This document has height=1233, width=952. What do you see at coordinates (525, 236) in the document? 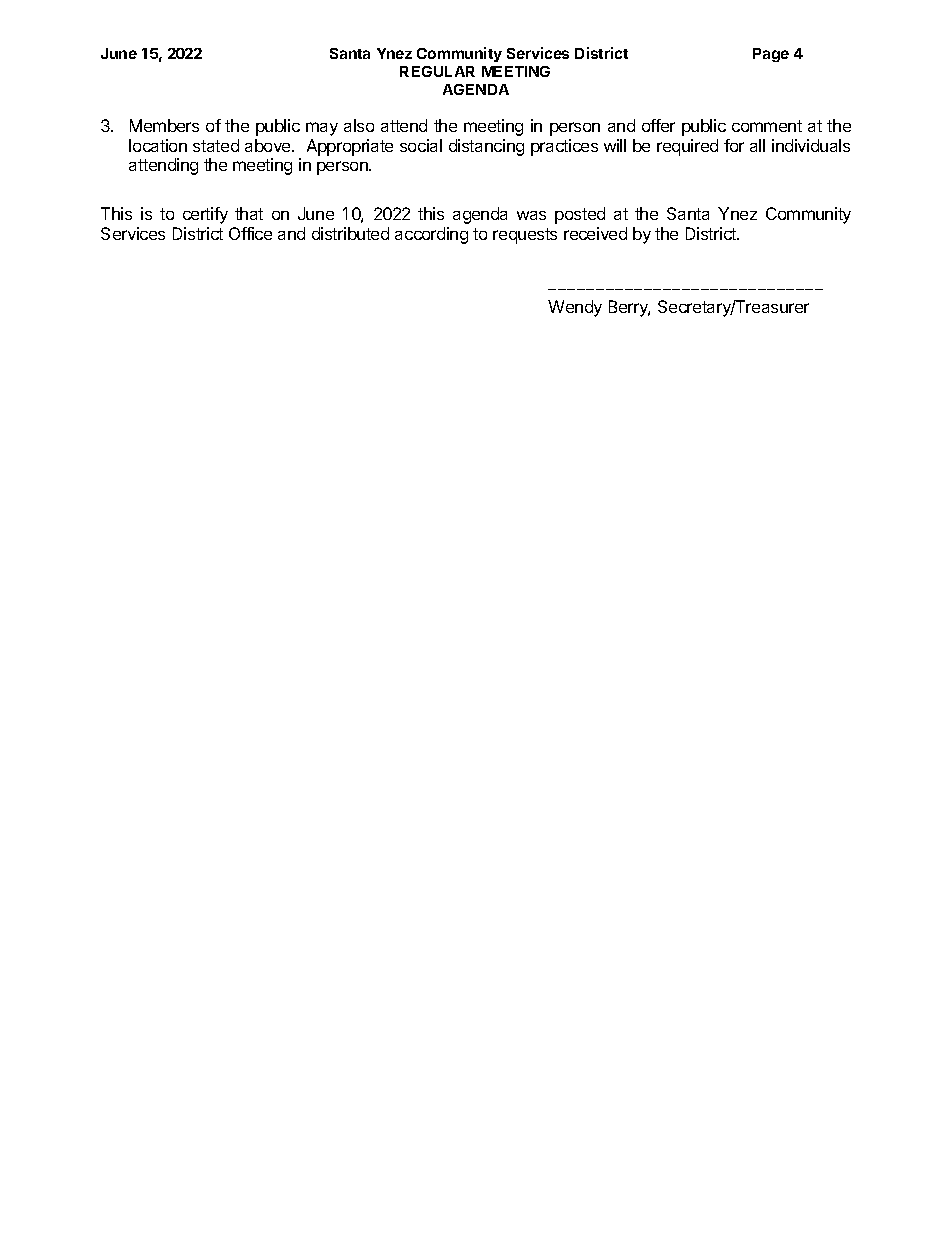
I see `requests` at bounding box center [525, 236].
